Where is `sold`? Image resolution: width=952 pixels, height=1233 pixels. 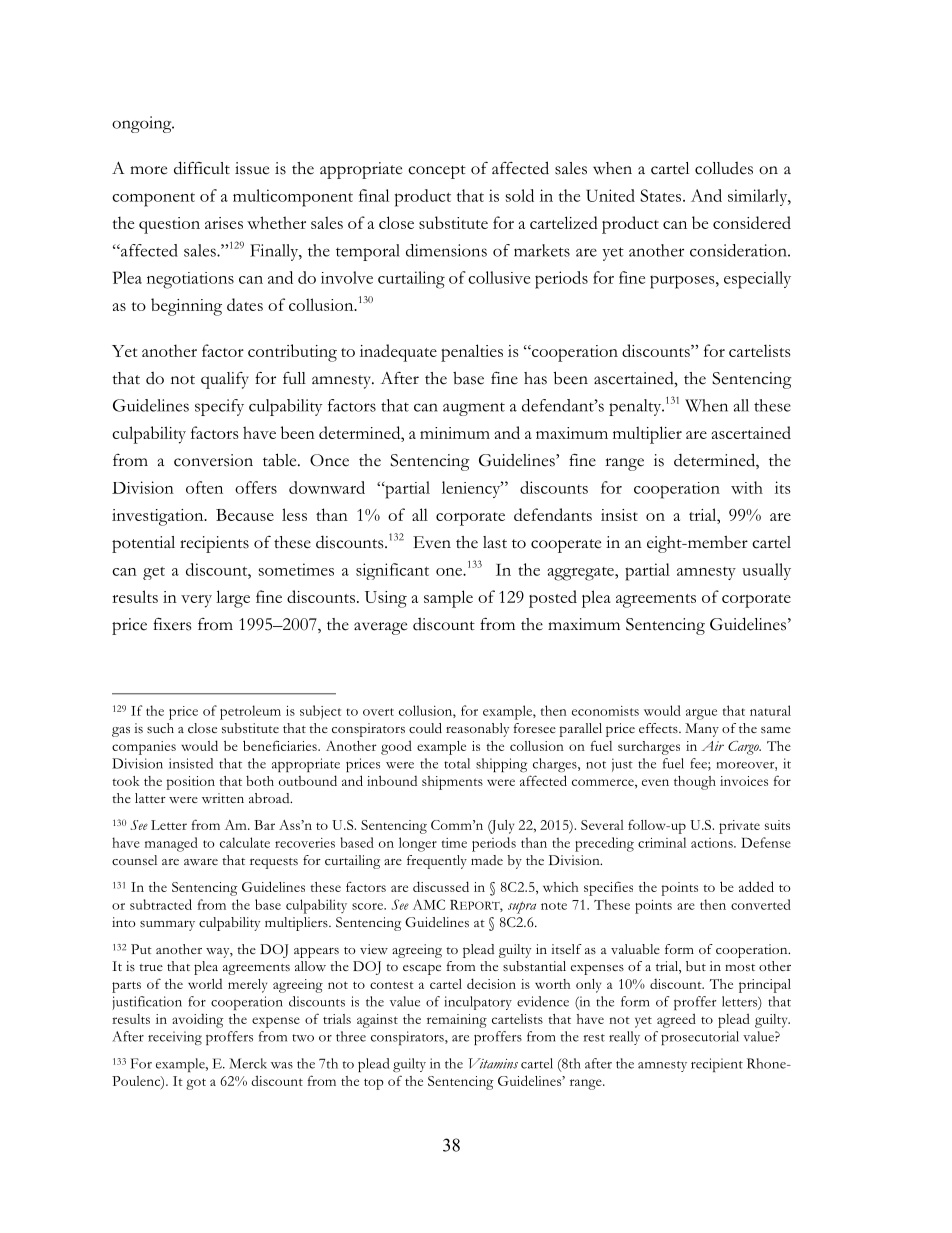
sold is located at coordinates (520, 195).
